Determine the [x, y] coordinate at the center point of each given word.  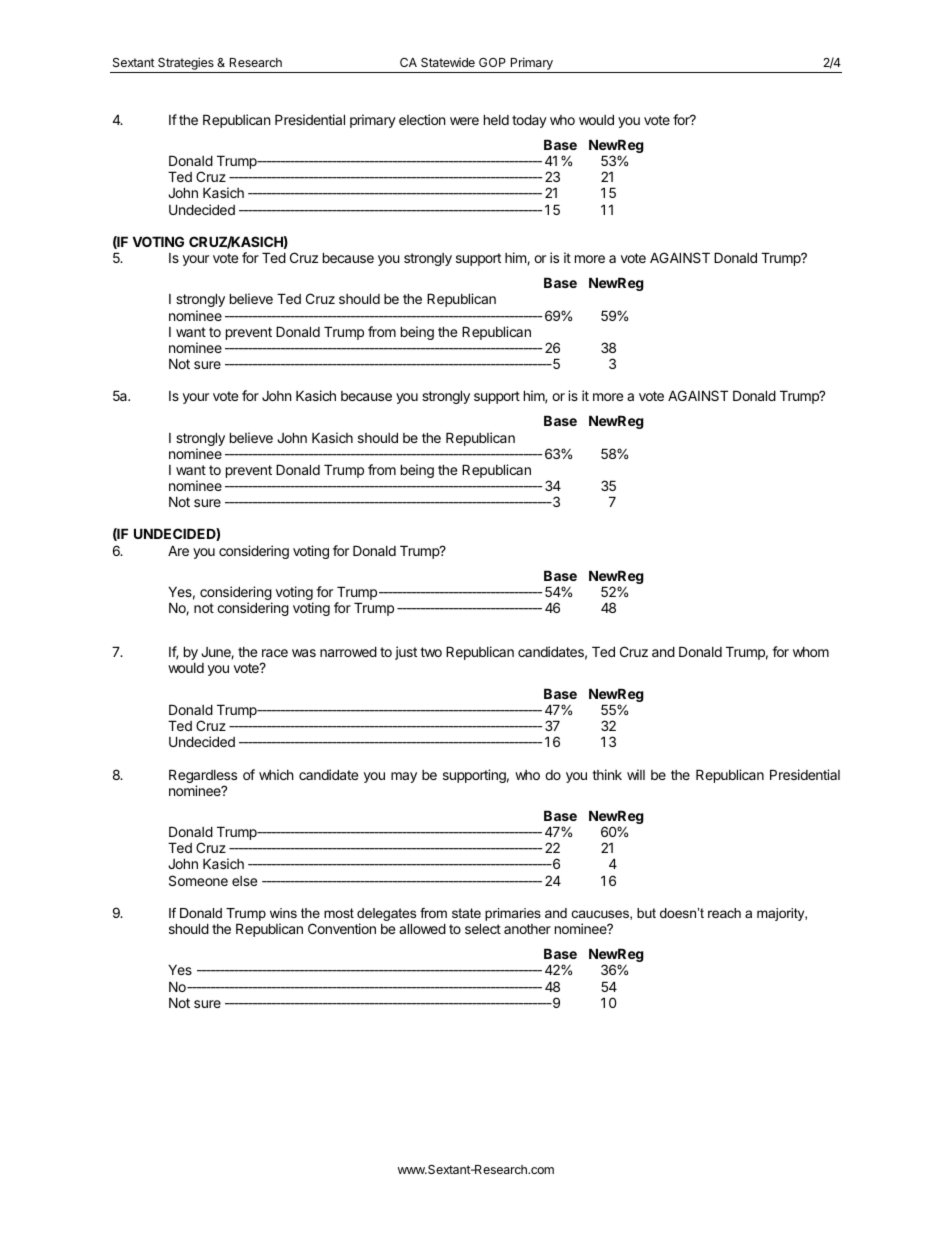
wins [283, 913]
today [529, 121]
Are [178, 550]
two [431, 652]
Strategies [186, 65]
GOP [492, 62]
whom [811, 652]
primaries [513, 914]
